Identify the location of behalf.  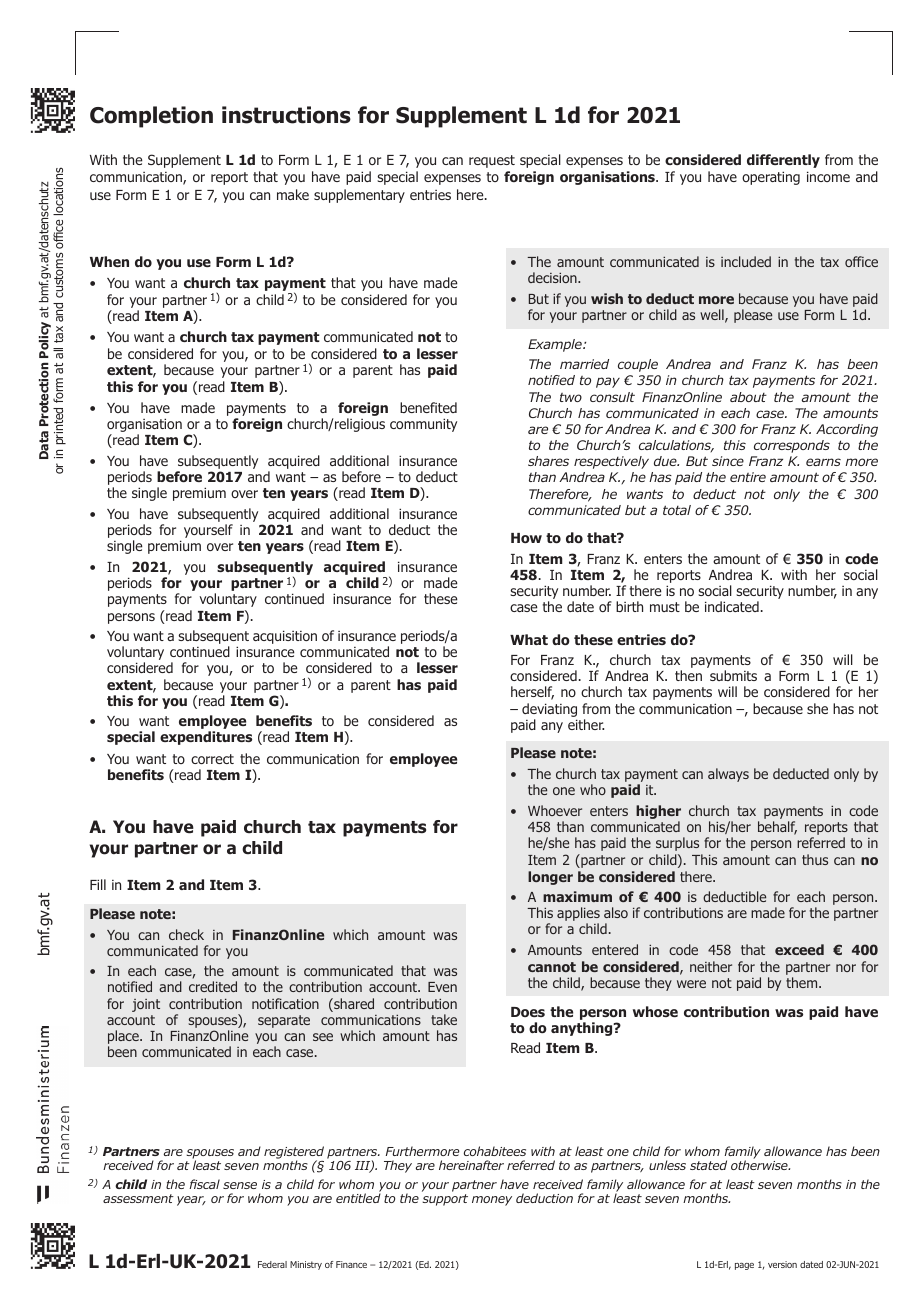
(777, 828).
